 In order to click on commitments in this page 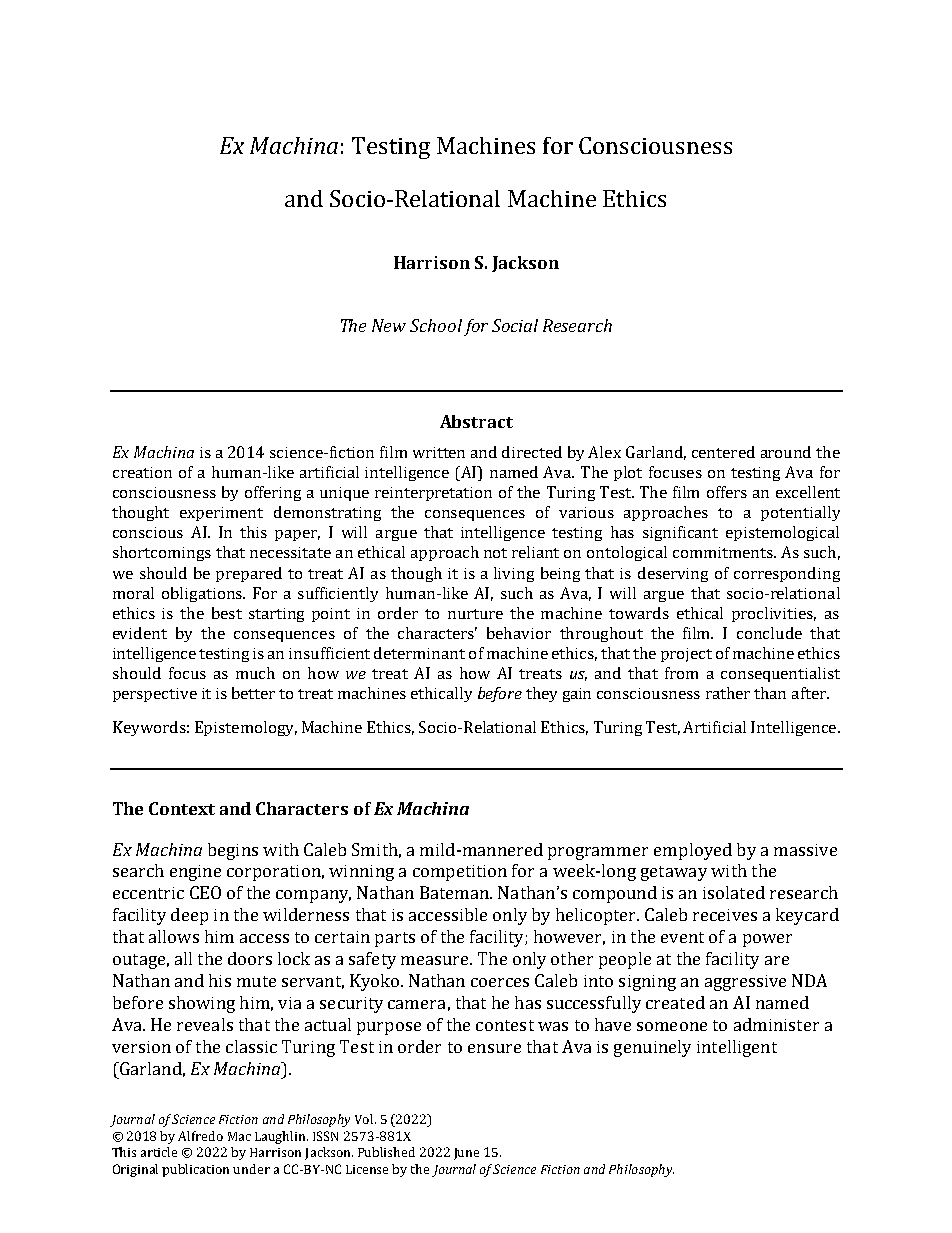, I will do `click(724, 552)`.
